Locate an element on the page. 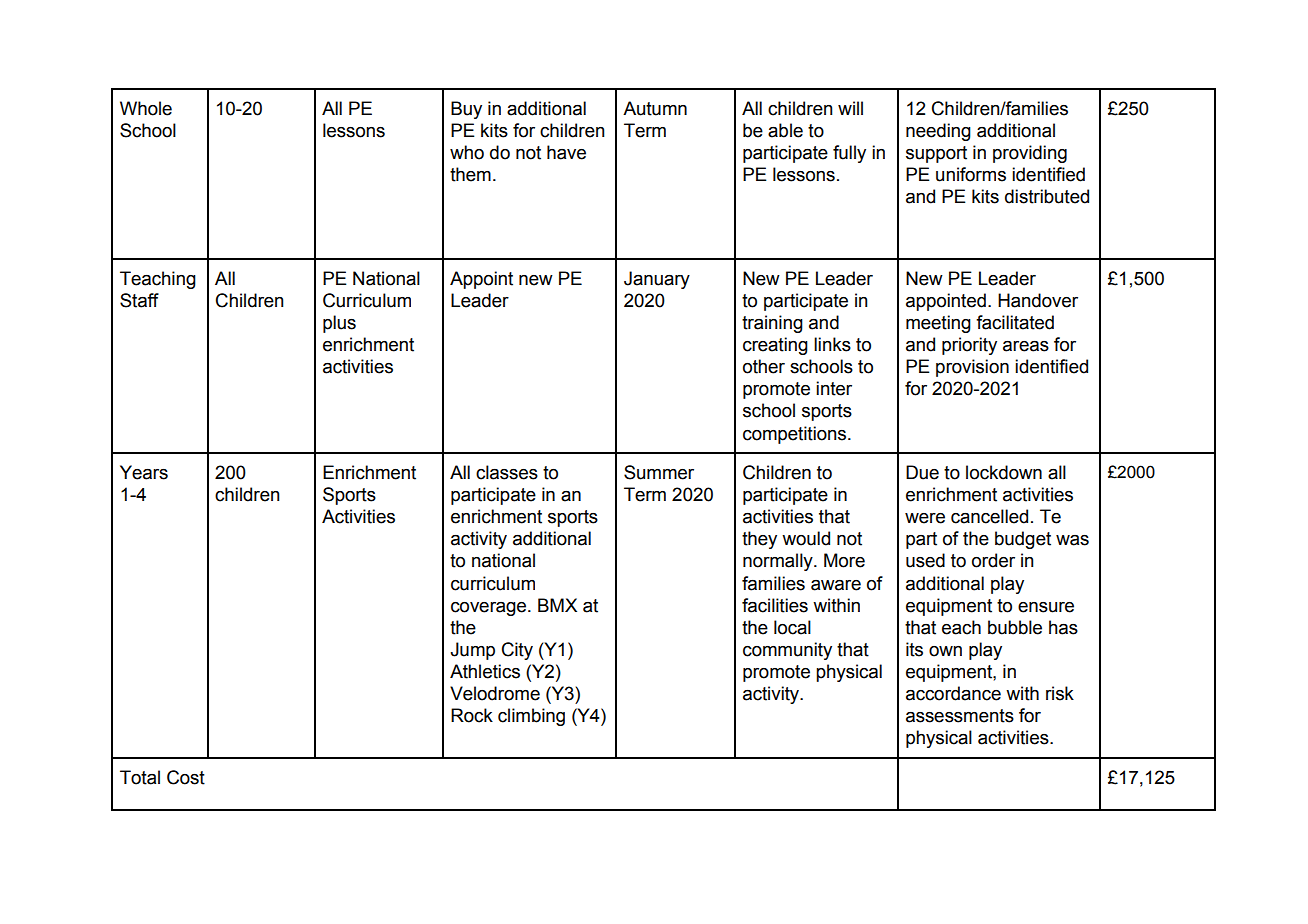 This page has width=1308, height=924. Autumn is located at coordinates (655, 108).
